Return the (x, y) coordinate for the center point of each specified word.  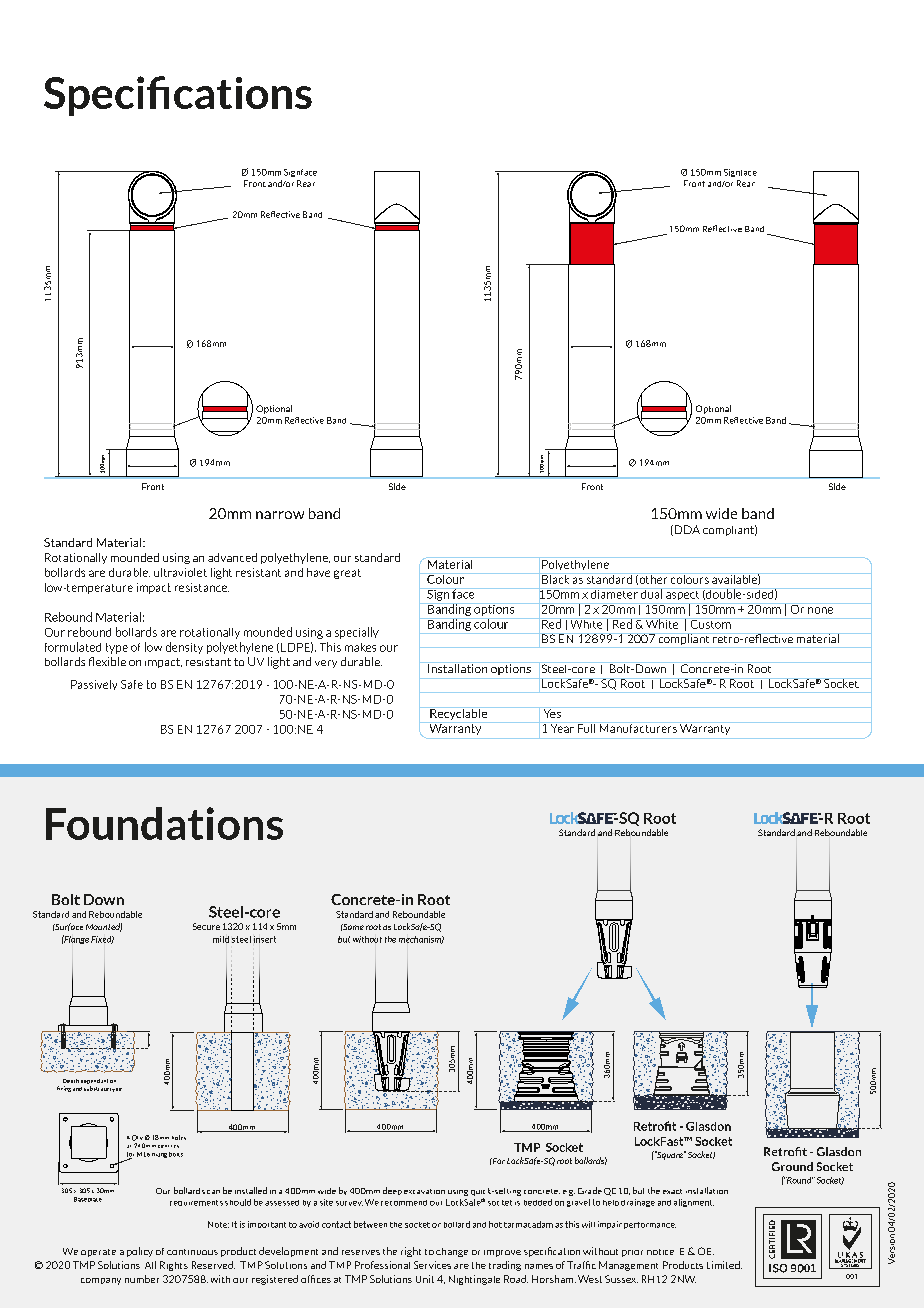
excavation (424, 1191)
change (452, 1252)
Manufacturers (638, 727)
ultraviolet (180, 572)
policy (140, 1252)
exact (672, 1191)
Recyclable (459, 715)
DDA (686, 530)
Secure (206, 926)
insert (265, 939)
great (347, 574)
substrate (96, 1088)
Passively (94, 685)
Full (586, 727)
